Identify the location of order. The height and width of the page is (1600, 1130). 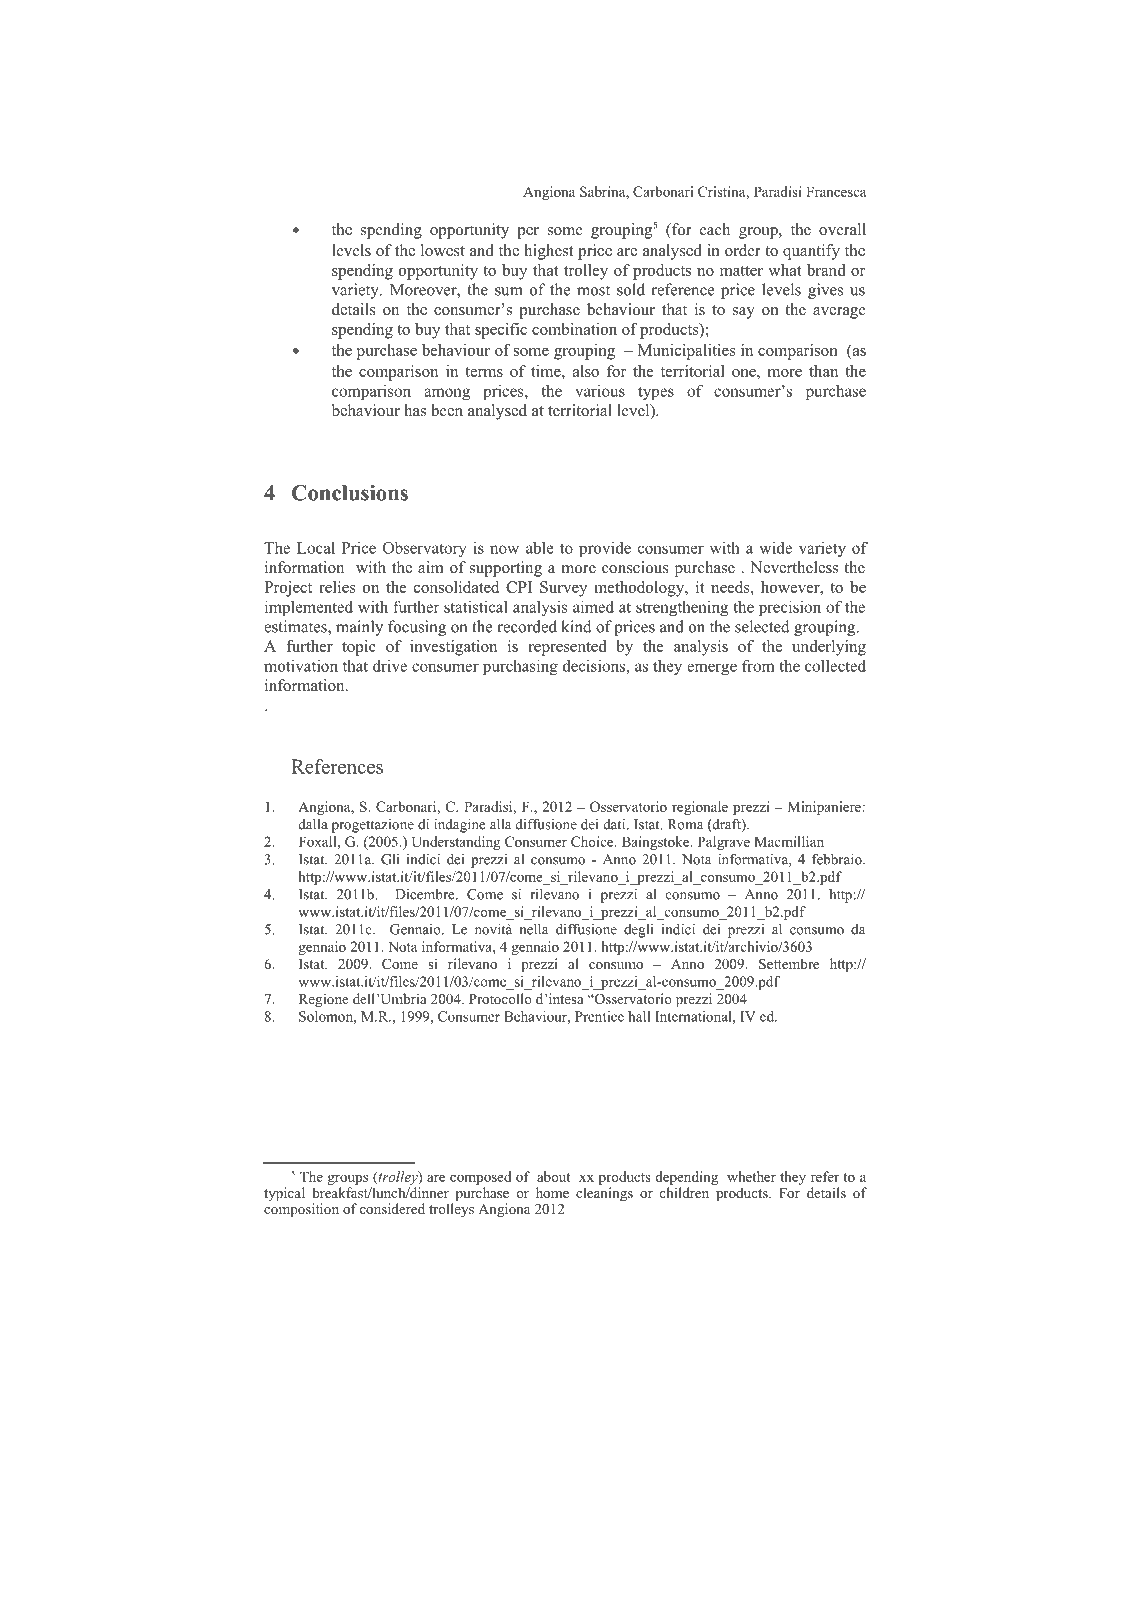
(743, 250).
